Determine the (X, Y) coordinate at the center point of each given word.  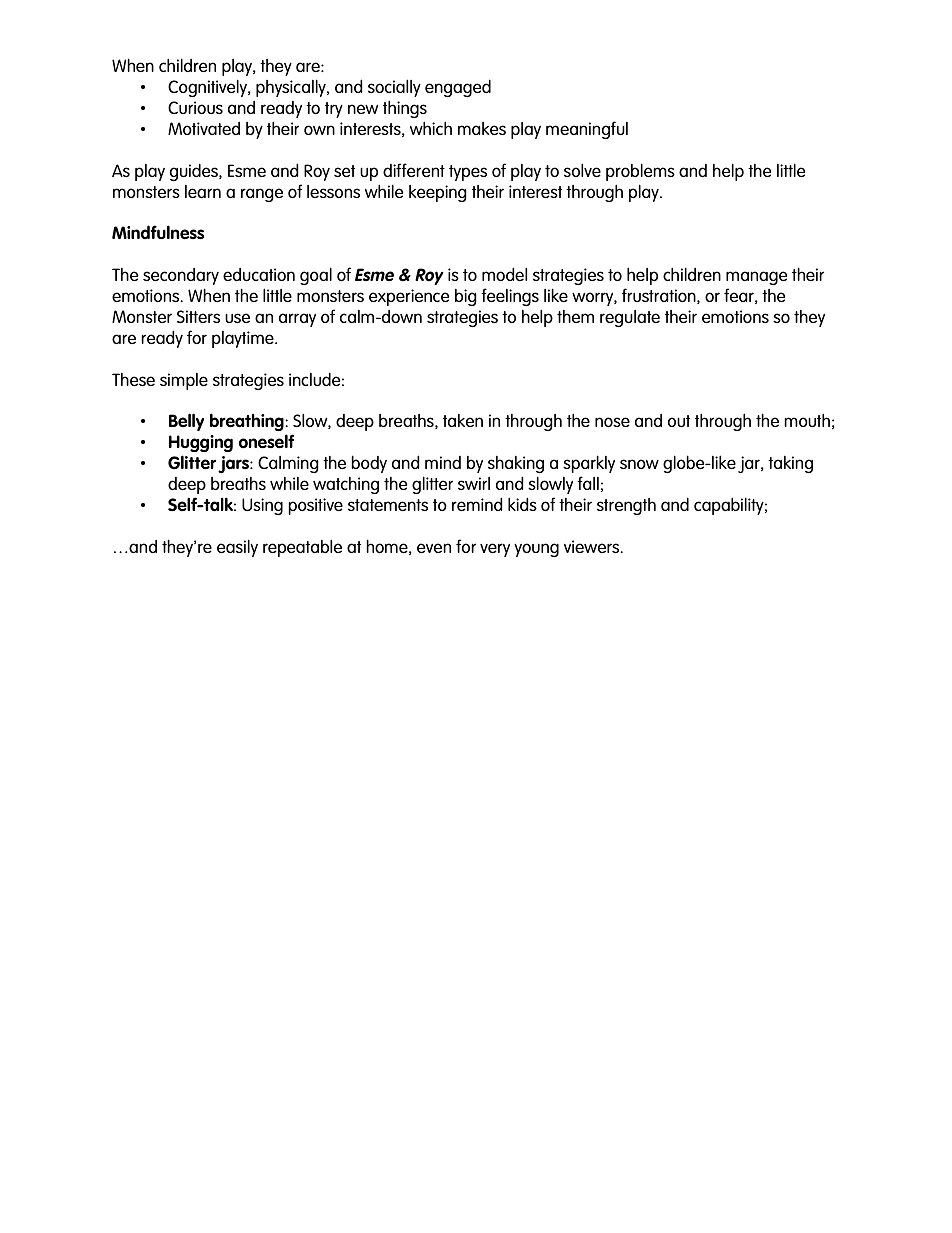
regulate (630, 318)
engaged (458, 88)
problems (640, 172)
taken (463, 420)
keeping (438, 193)
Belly (186, 422)
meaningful (587, 130)
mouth (807, 420)
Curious (195, 107)
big (466, 297)
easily (237, 548)
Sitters (198, 316)
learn (203, 191)
